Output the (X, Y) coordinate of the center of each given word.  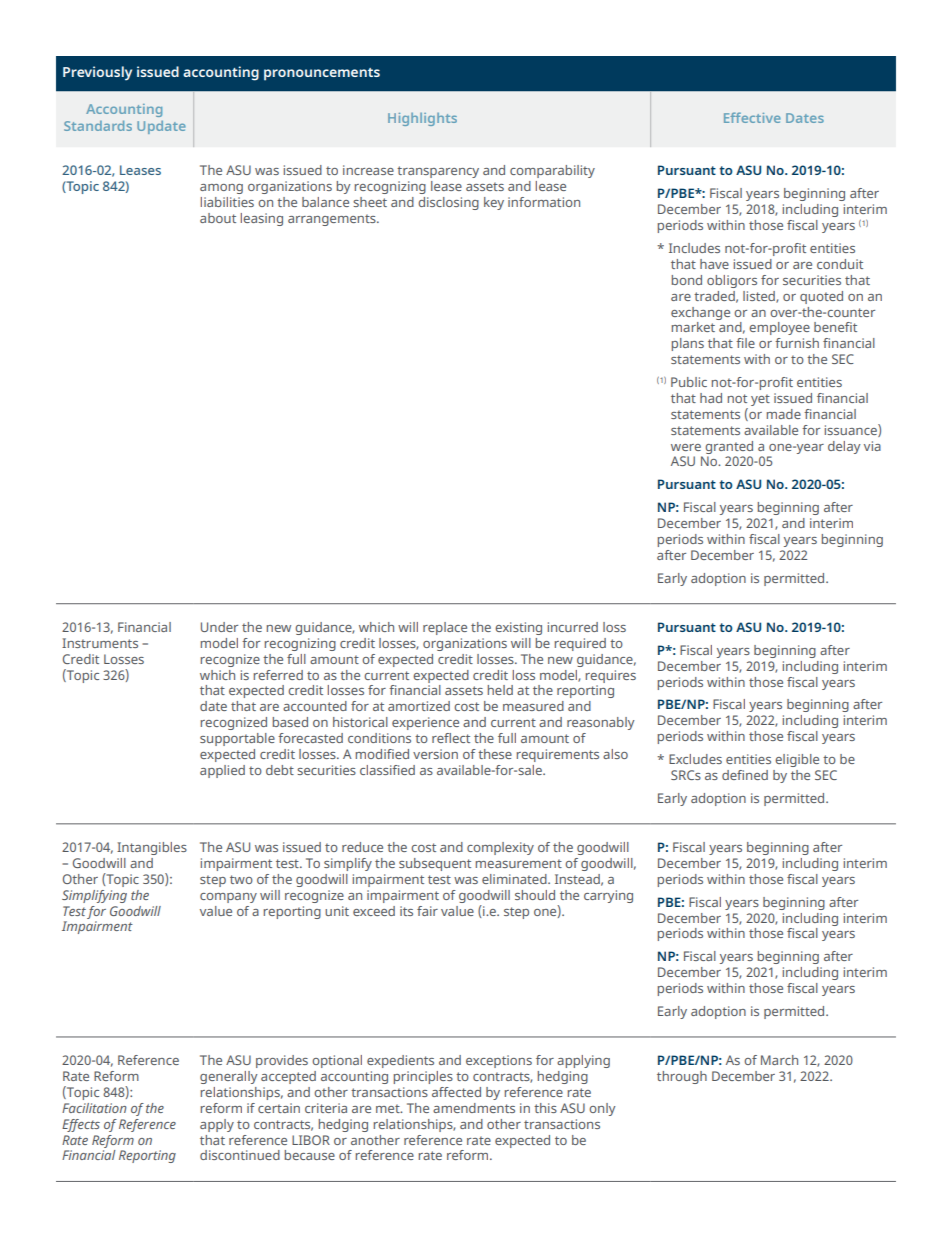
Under (219, 627)
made (784, 414)
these (495, 754)
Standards (98, 126)
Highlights (422, 119)
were (686, 447)
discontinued (240, 1155)
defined (745, 775)
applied (222, 771)
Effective (752, 117)
